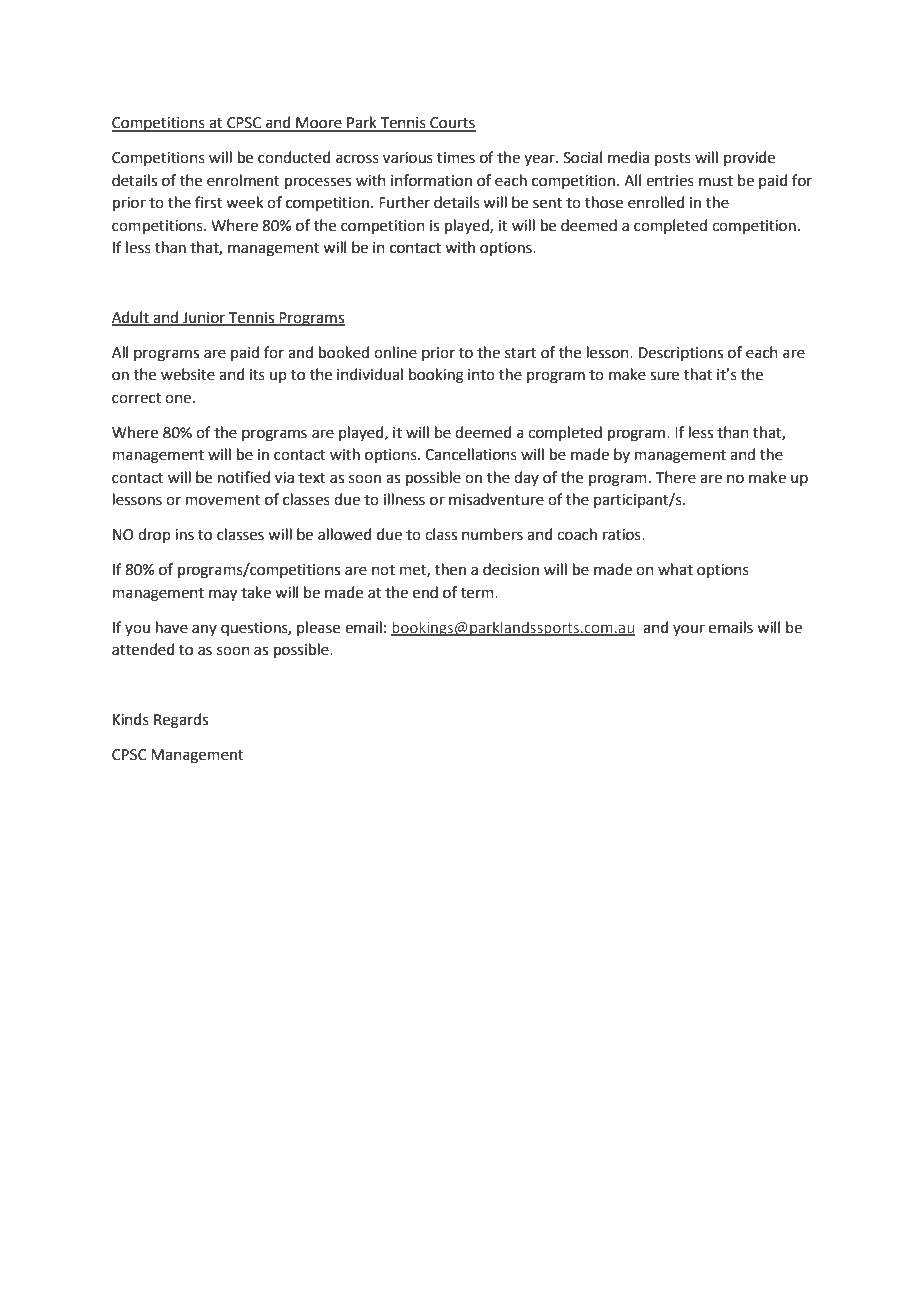  Describe the element at coordinates (673, 159) in the image. I see `posts` at that location.
